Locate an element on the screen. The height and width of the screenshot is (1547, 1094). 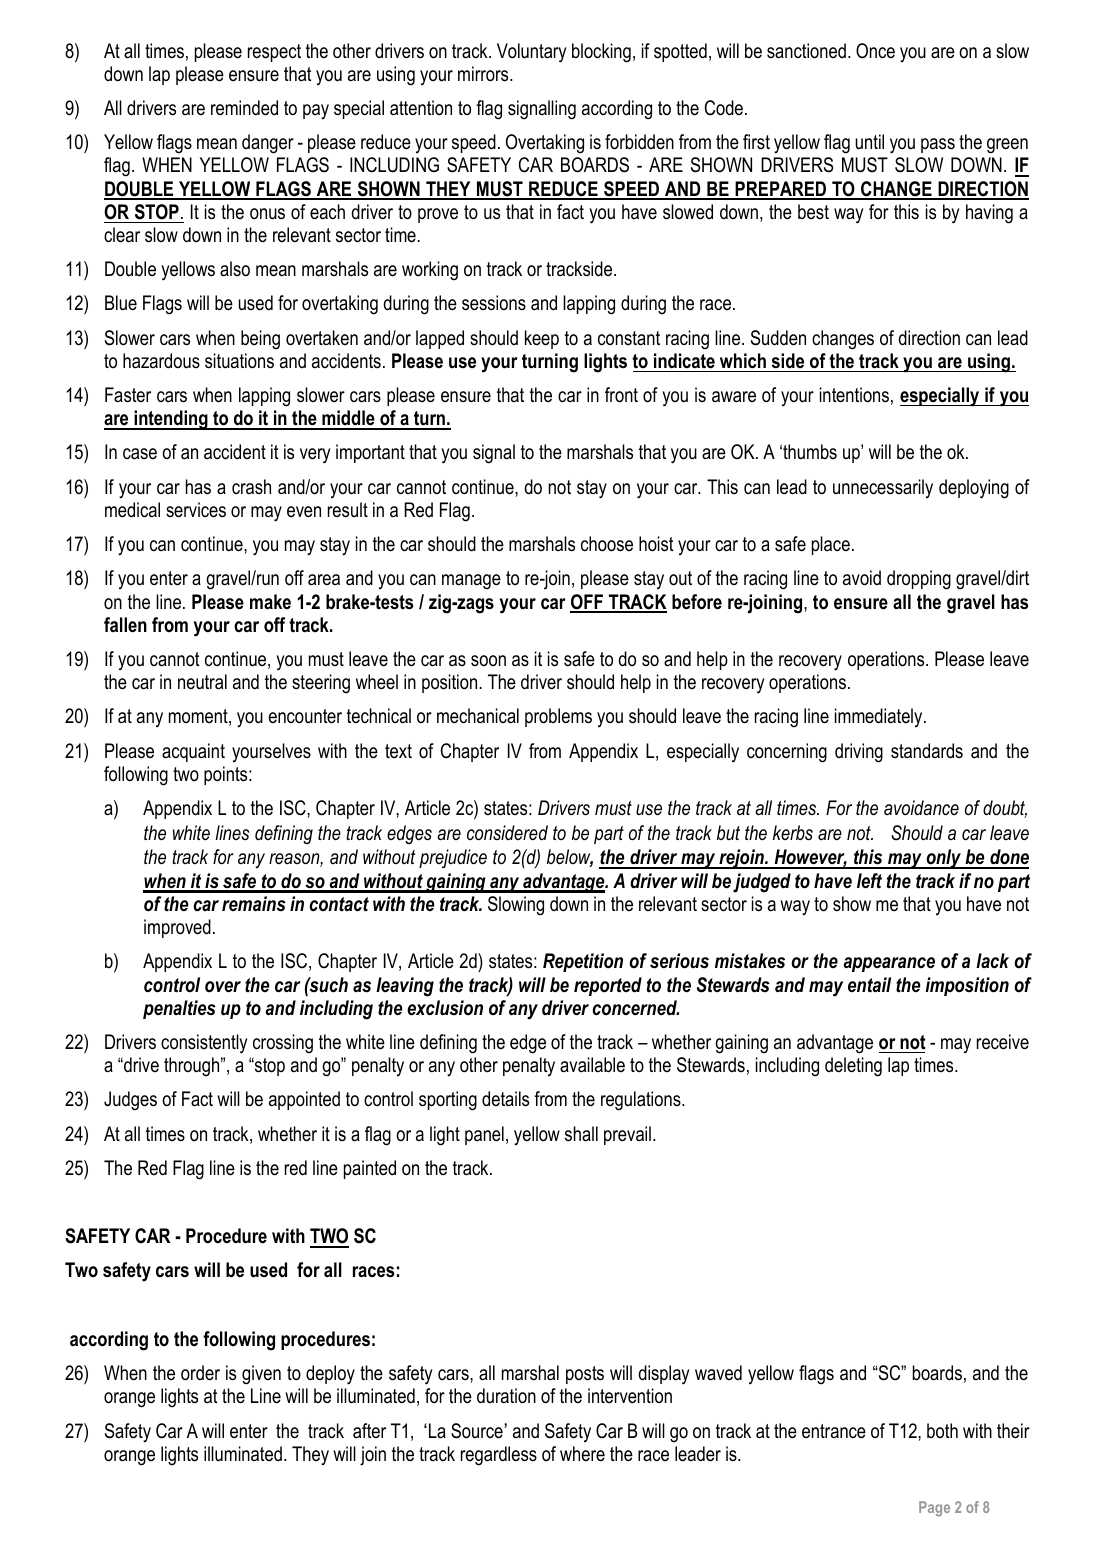
acquaint is located at coordinates (193, 752).
